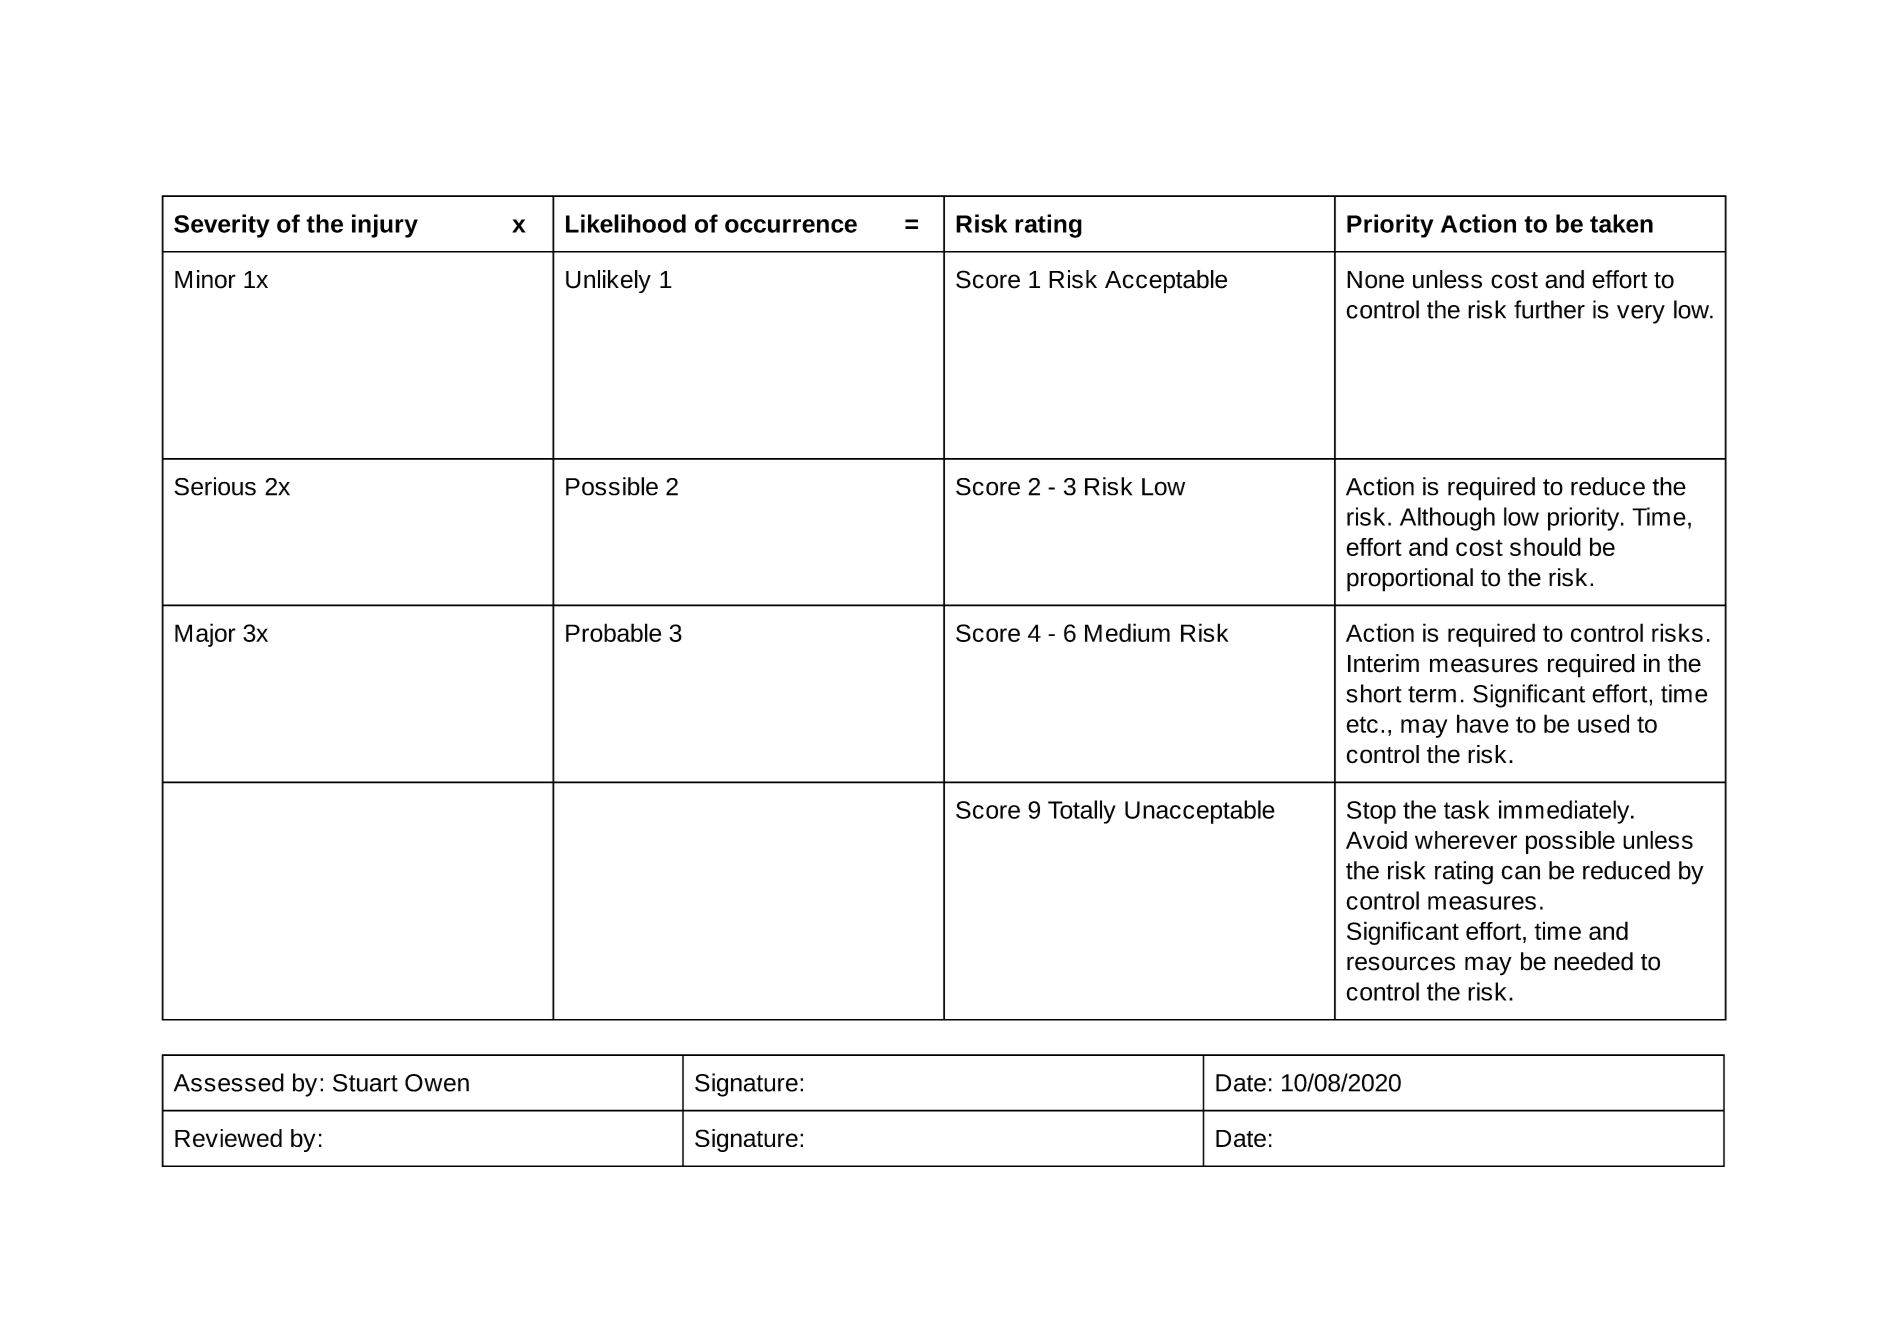 This page has width=1893, height=1336. Describe the element at coordinates (437, 1083) in the page. I see `Owen` at that location.
